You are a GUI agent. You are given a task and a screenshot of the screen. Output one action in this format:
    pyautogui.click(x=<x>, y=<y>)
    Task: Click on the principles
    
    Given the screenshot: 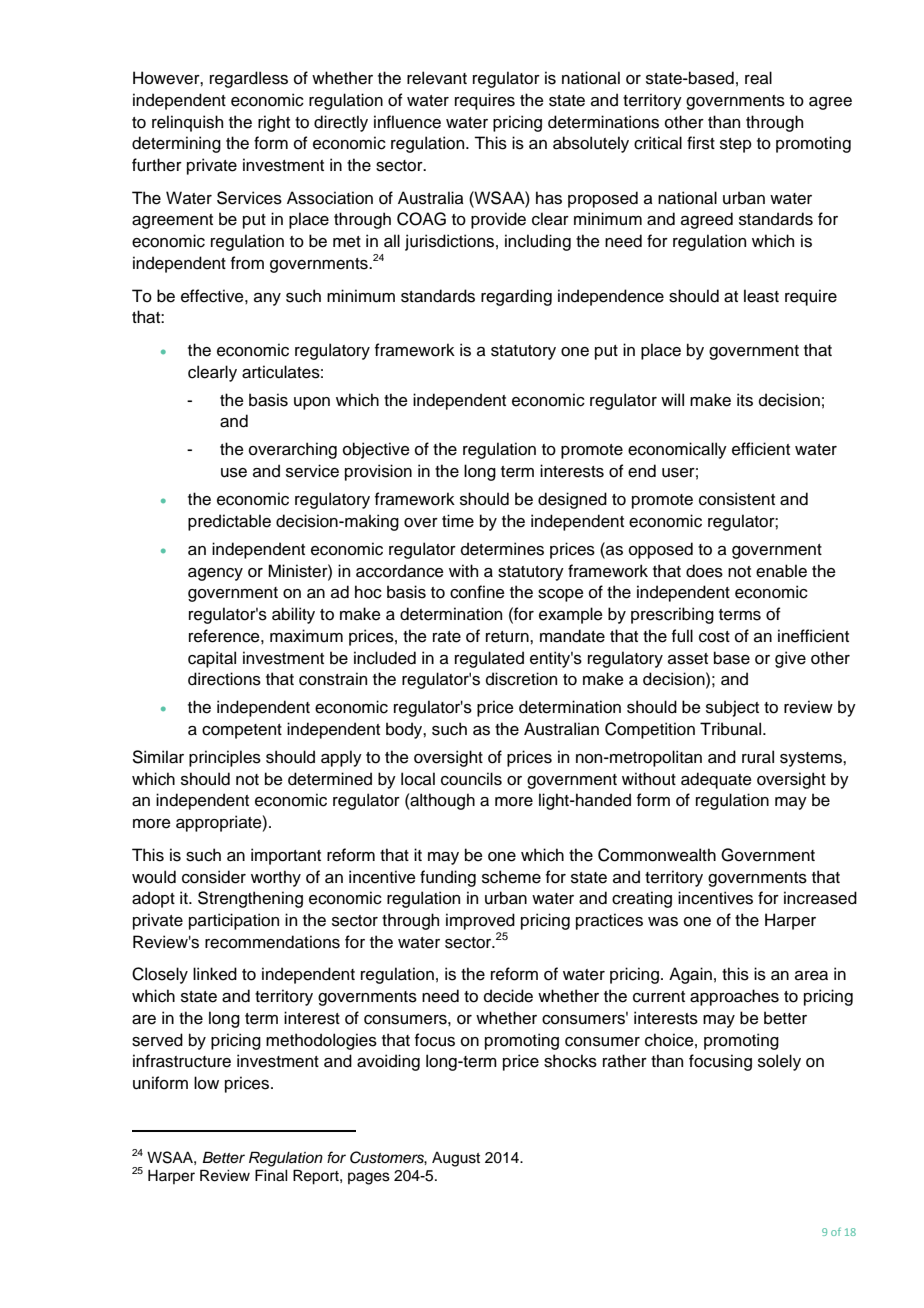 What is the action you would take?
    pyautogui.click(x=225, y=758)
